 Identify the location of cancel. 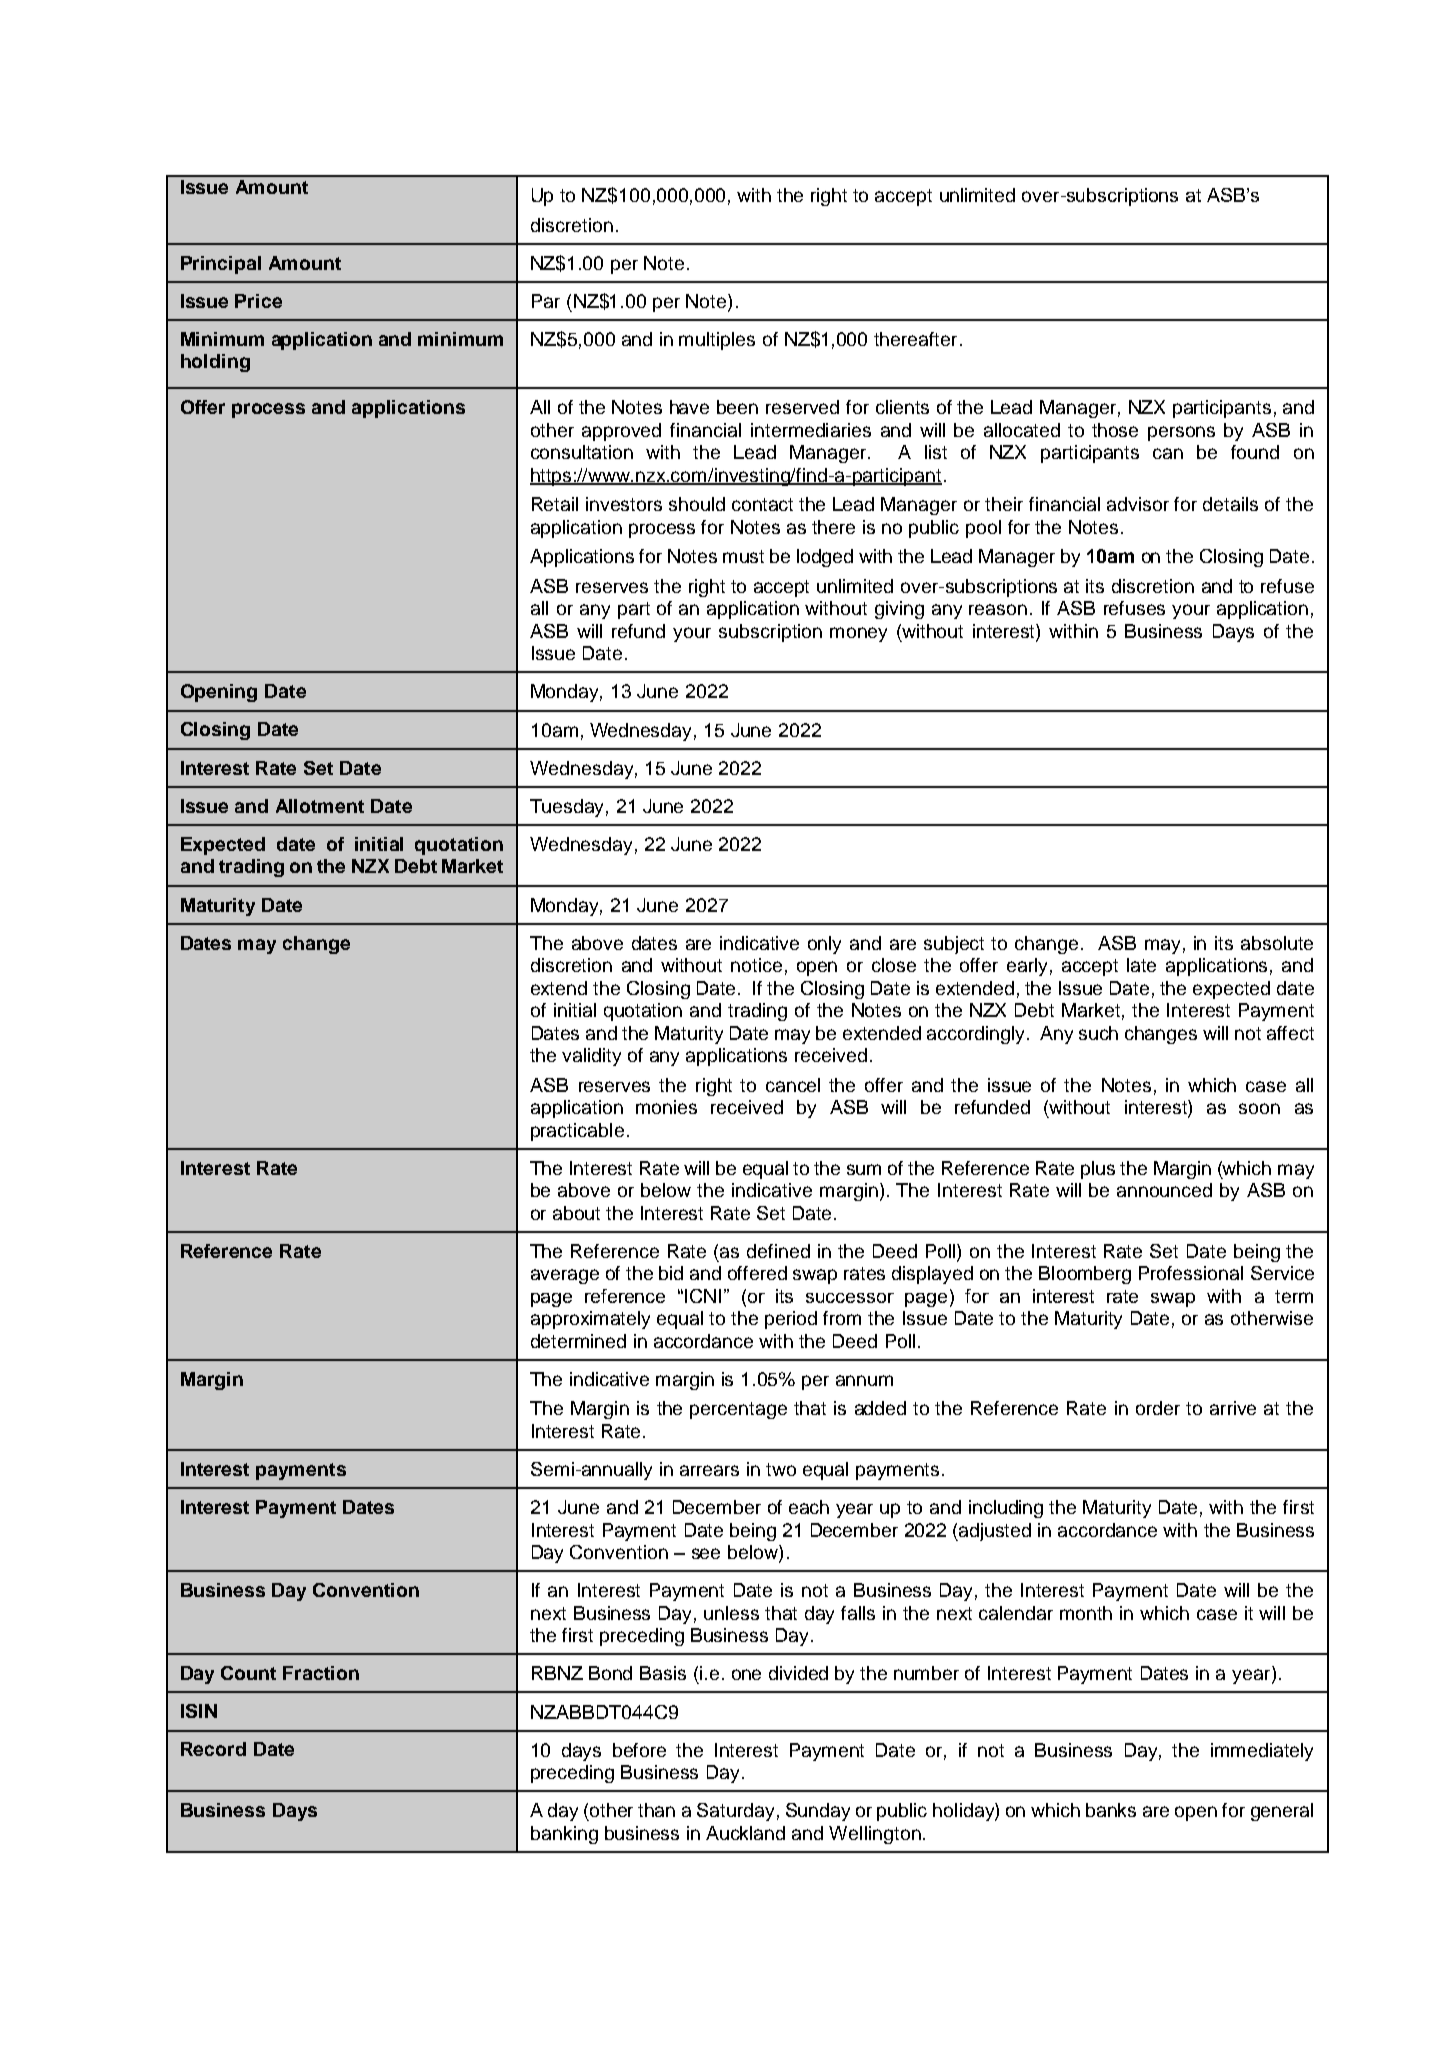
(793, 1085).
